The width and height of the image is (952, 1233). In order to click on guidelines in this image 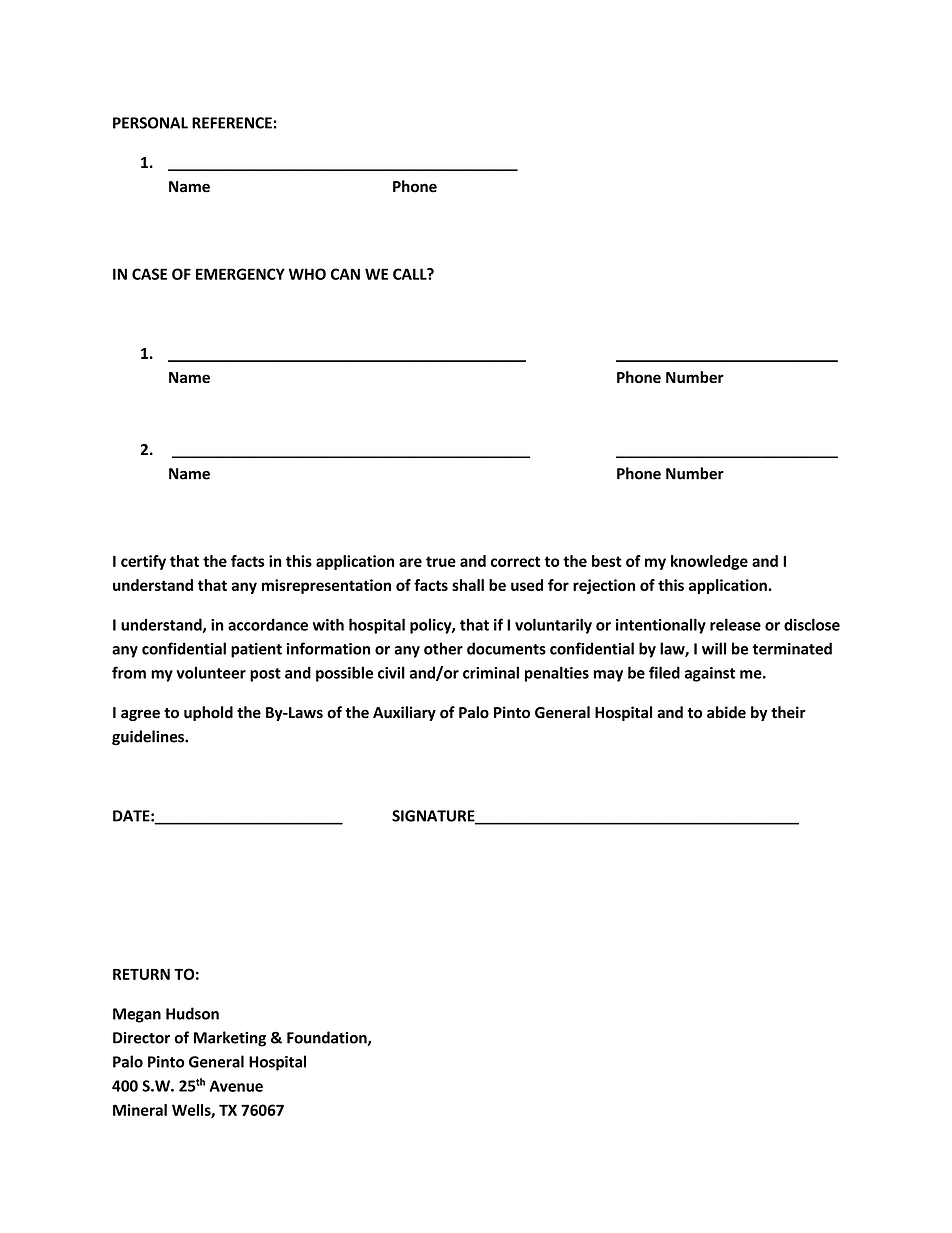, I will do `click(149, 738)`.
